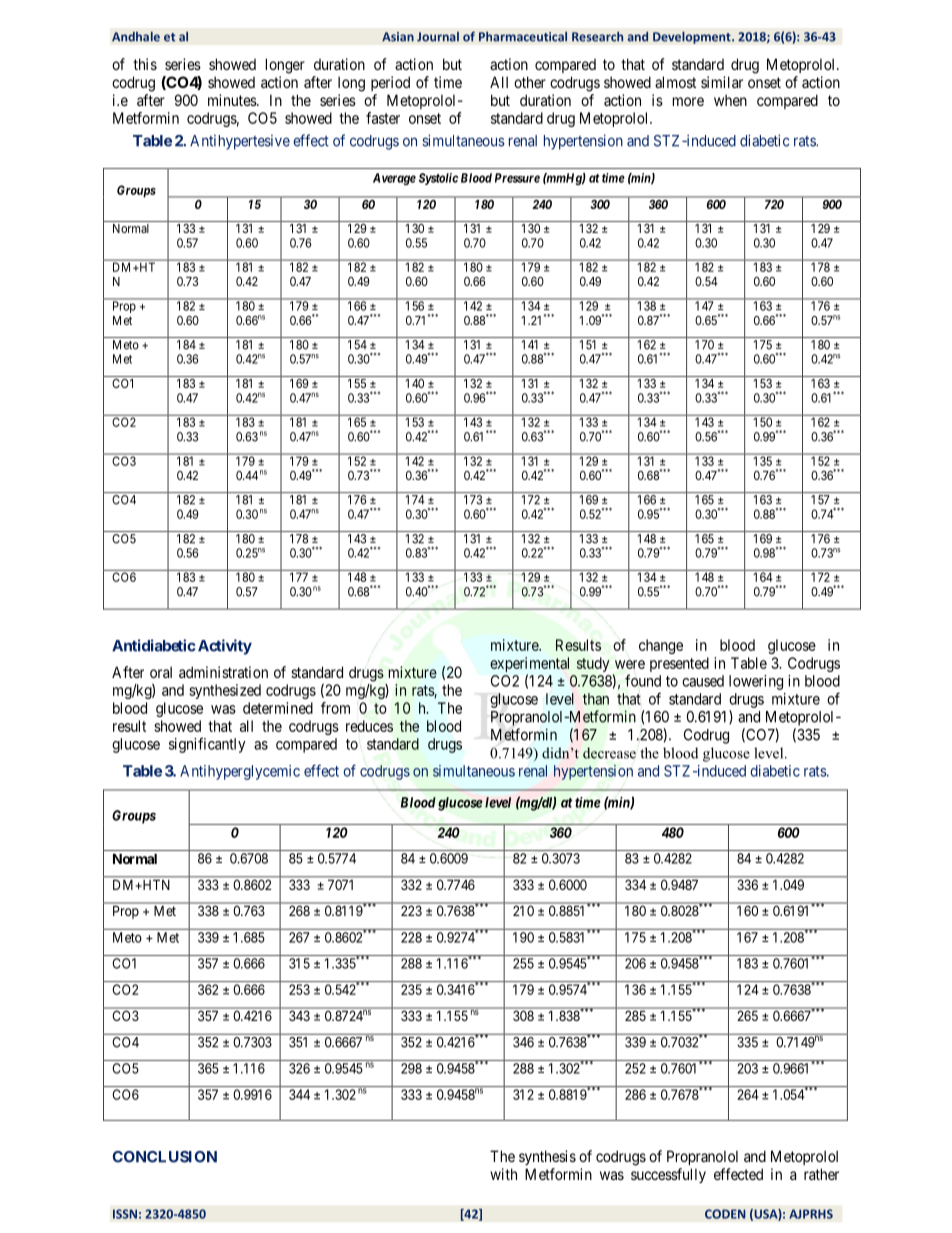 The image size is (952, 1233). What do you see at coordinates (668, 1175) in the page?
I see `successfully` at bounding box center [668, 1175].
